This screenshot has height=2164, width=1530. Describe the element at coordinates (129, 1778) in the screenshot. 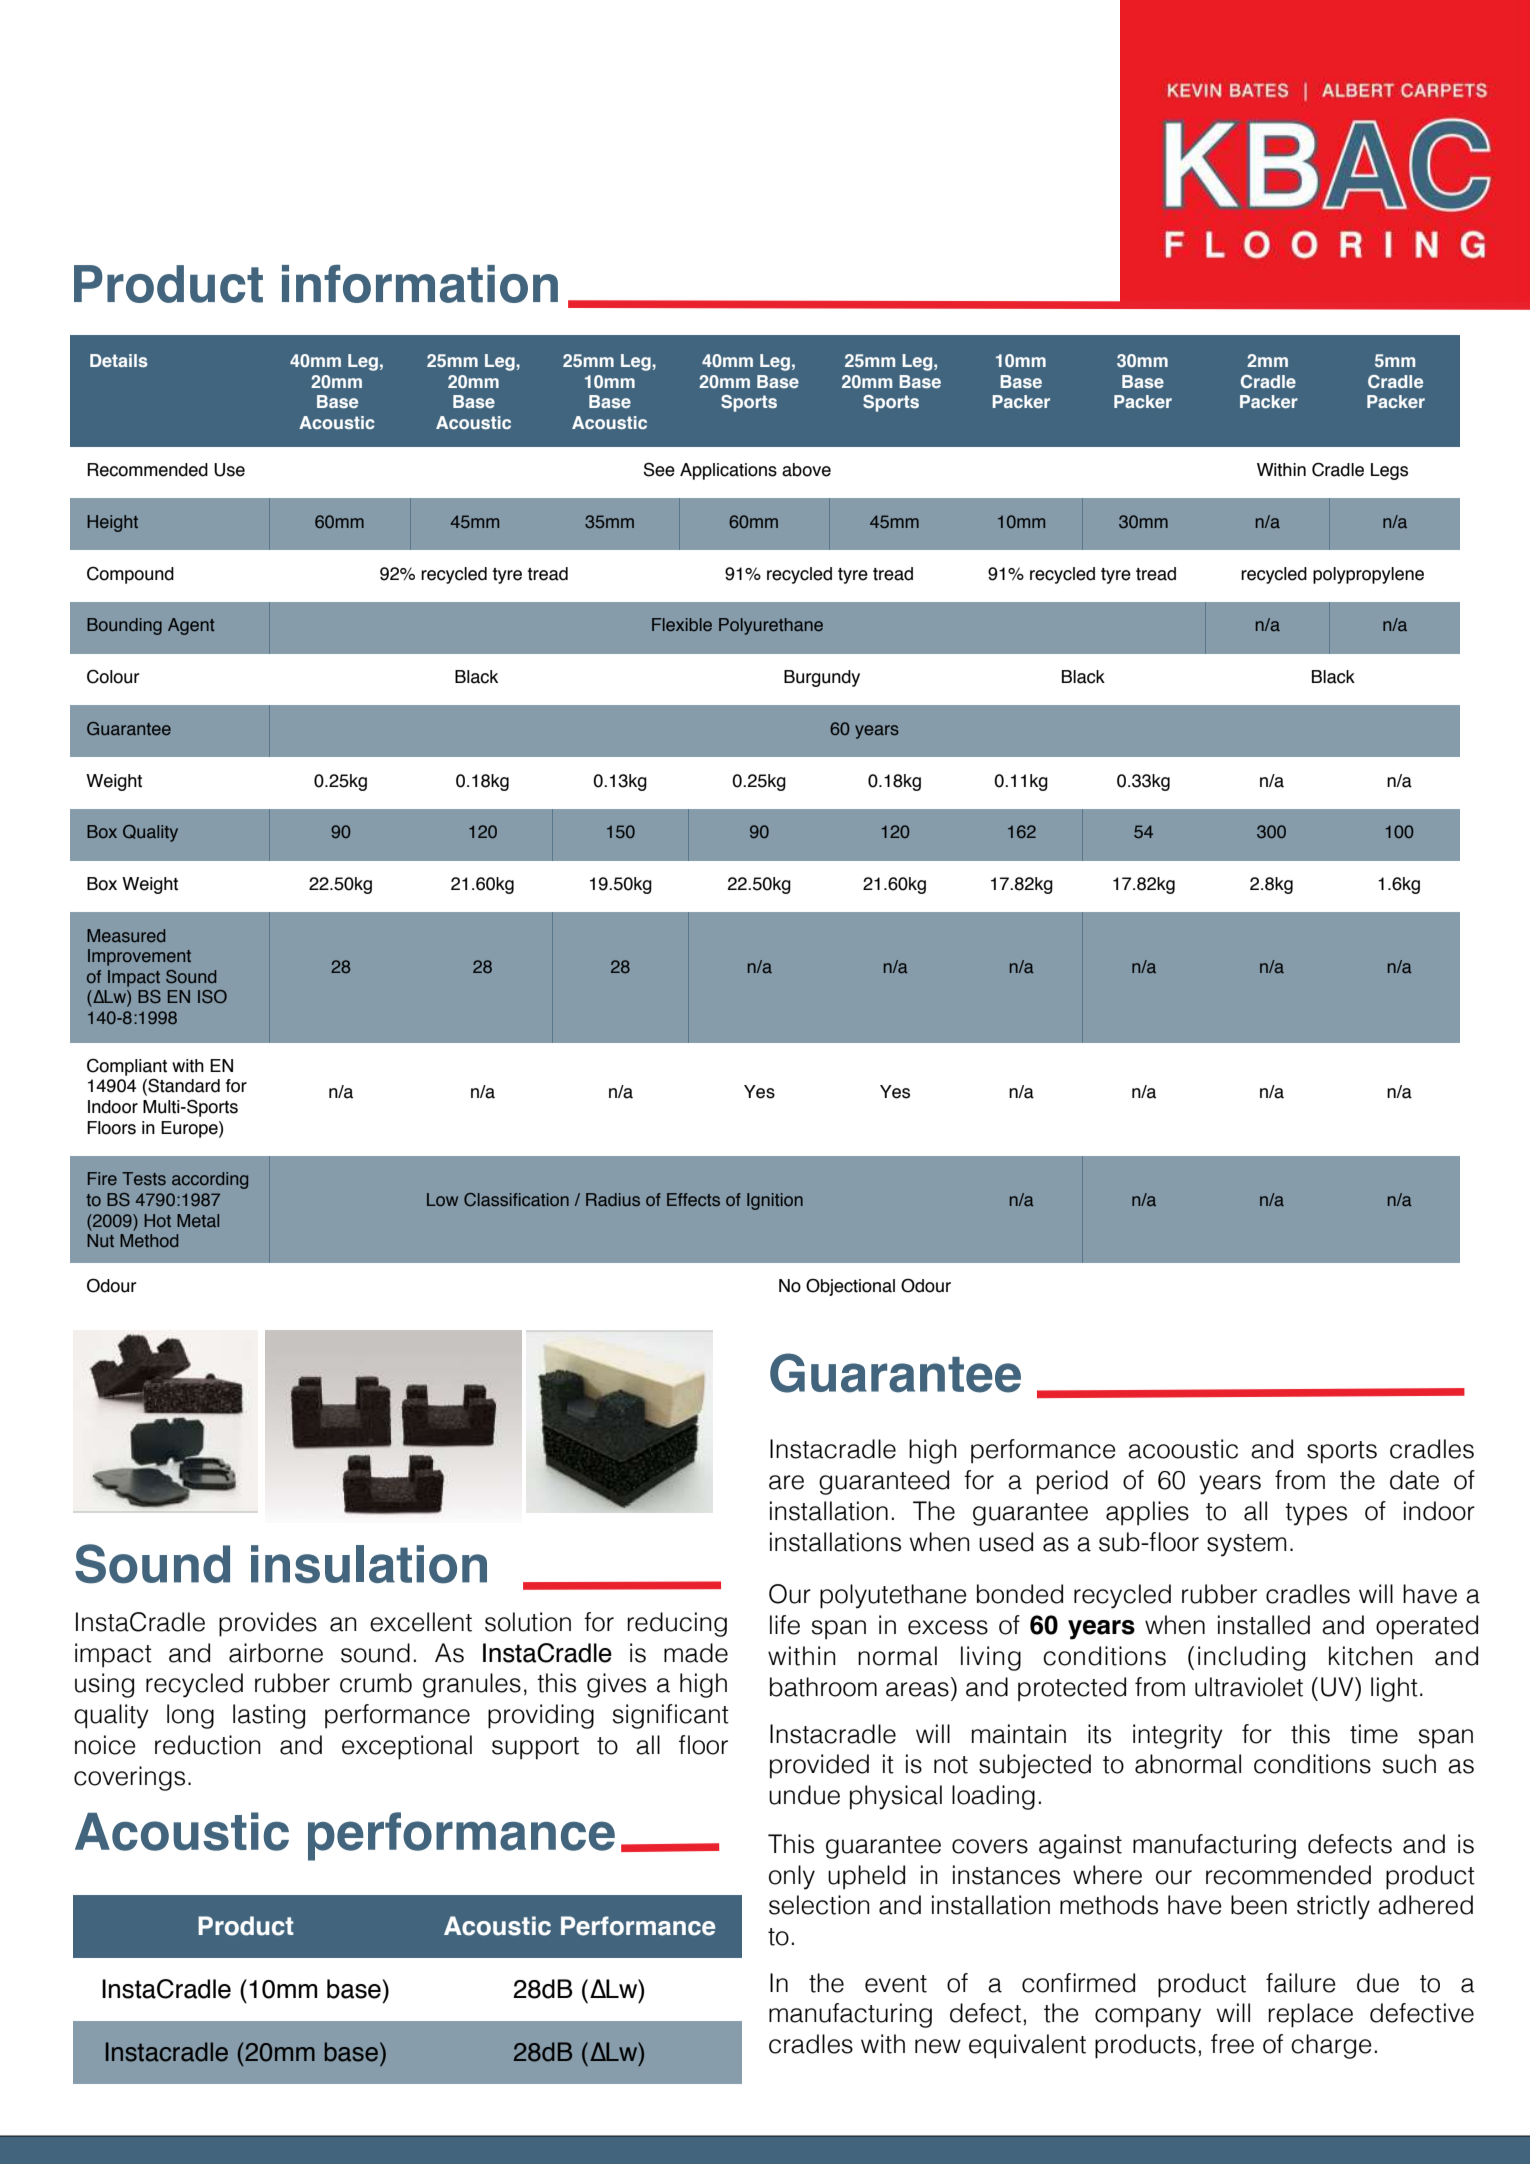

I see `coverings` at that location.
